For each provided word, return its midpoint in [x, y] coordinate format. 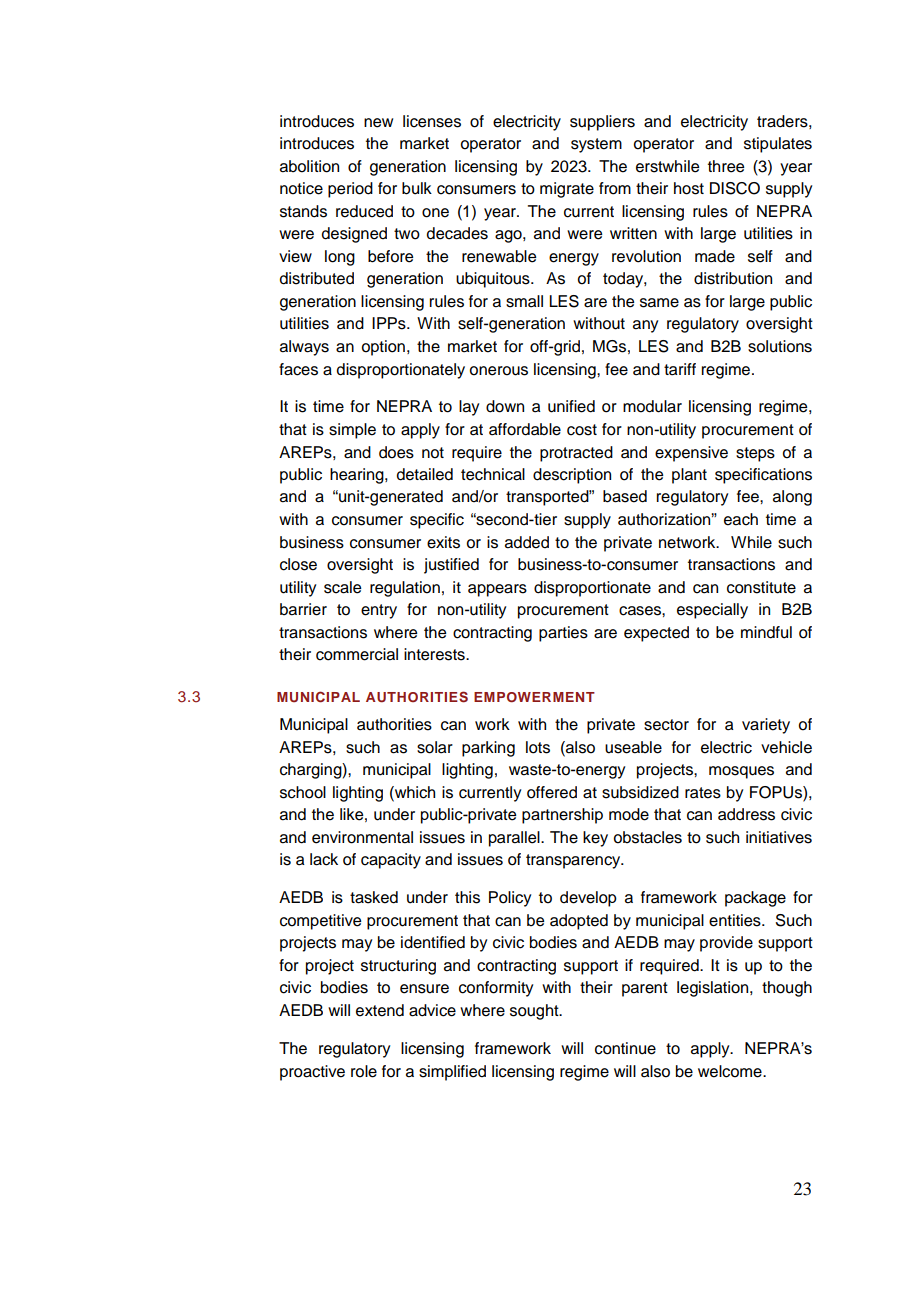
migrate [567, 190]
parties [563, 634]
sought [535, 1012]
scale [342, 587]
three [726, 166]
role [364, 1071]
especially [712, 611]
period [350, 190]
